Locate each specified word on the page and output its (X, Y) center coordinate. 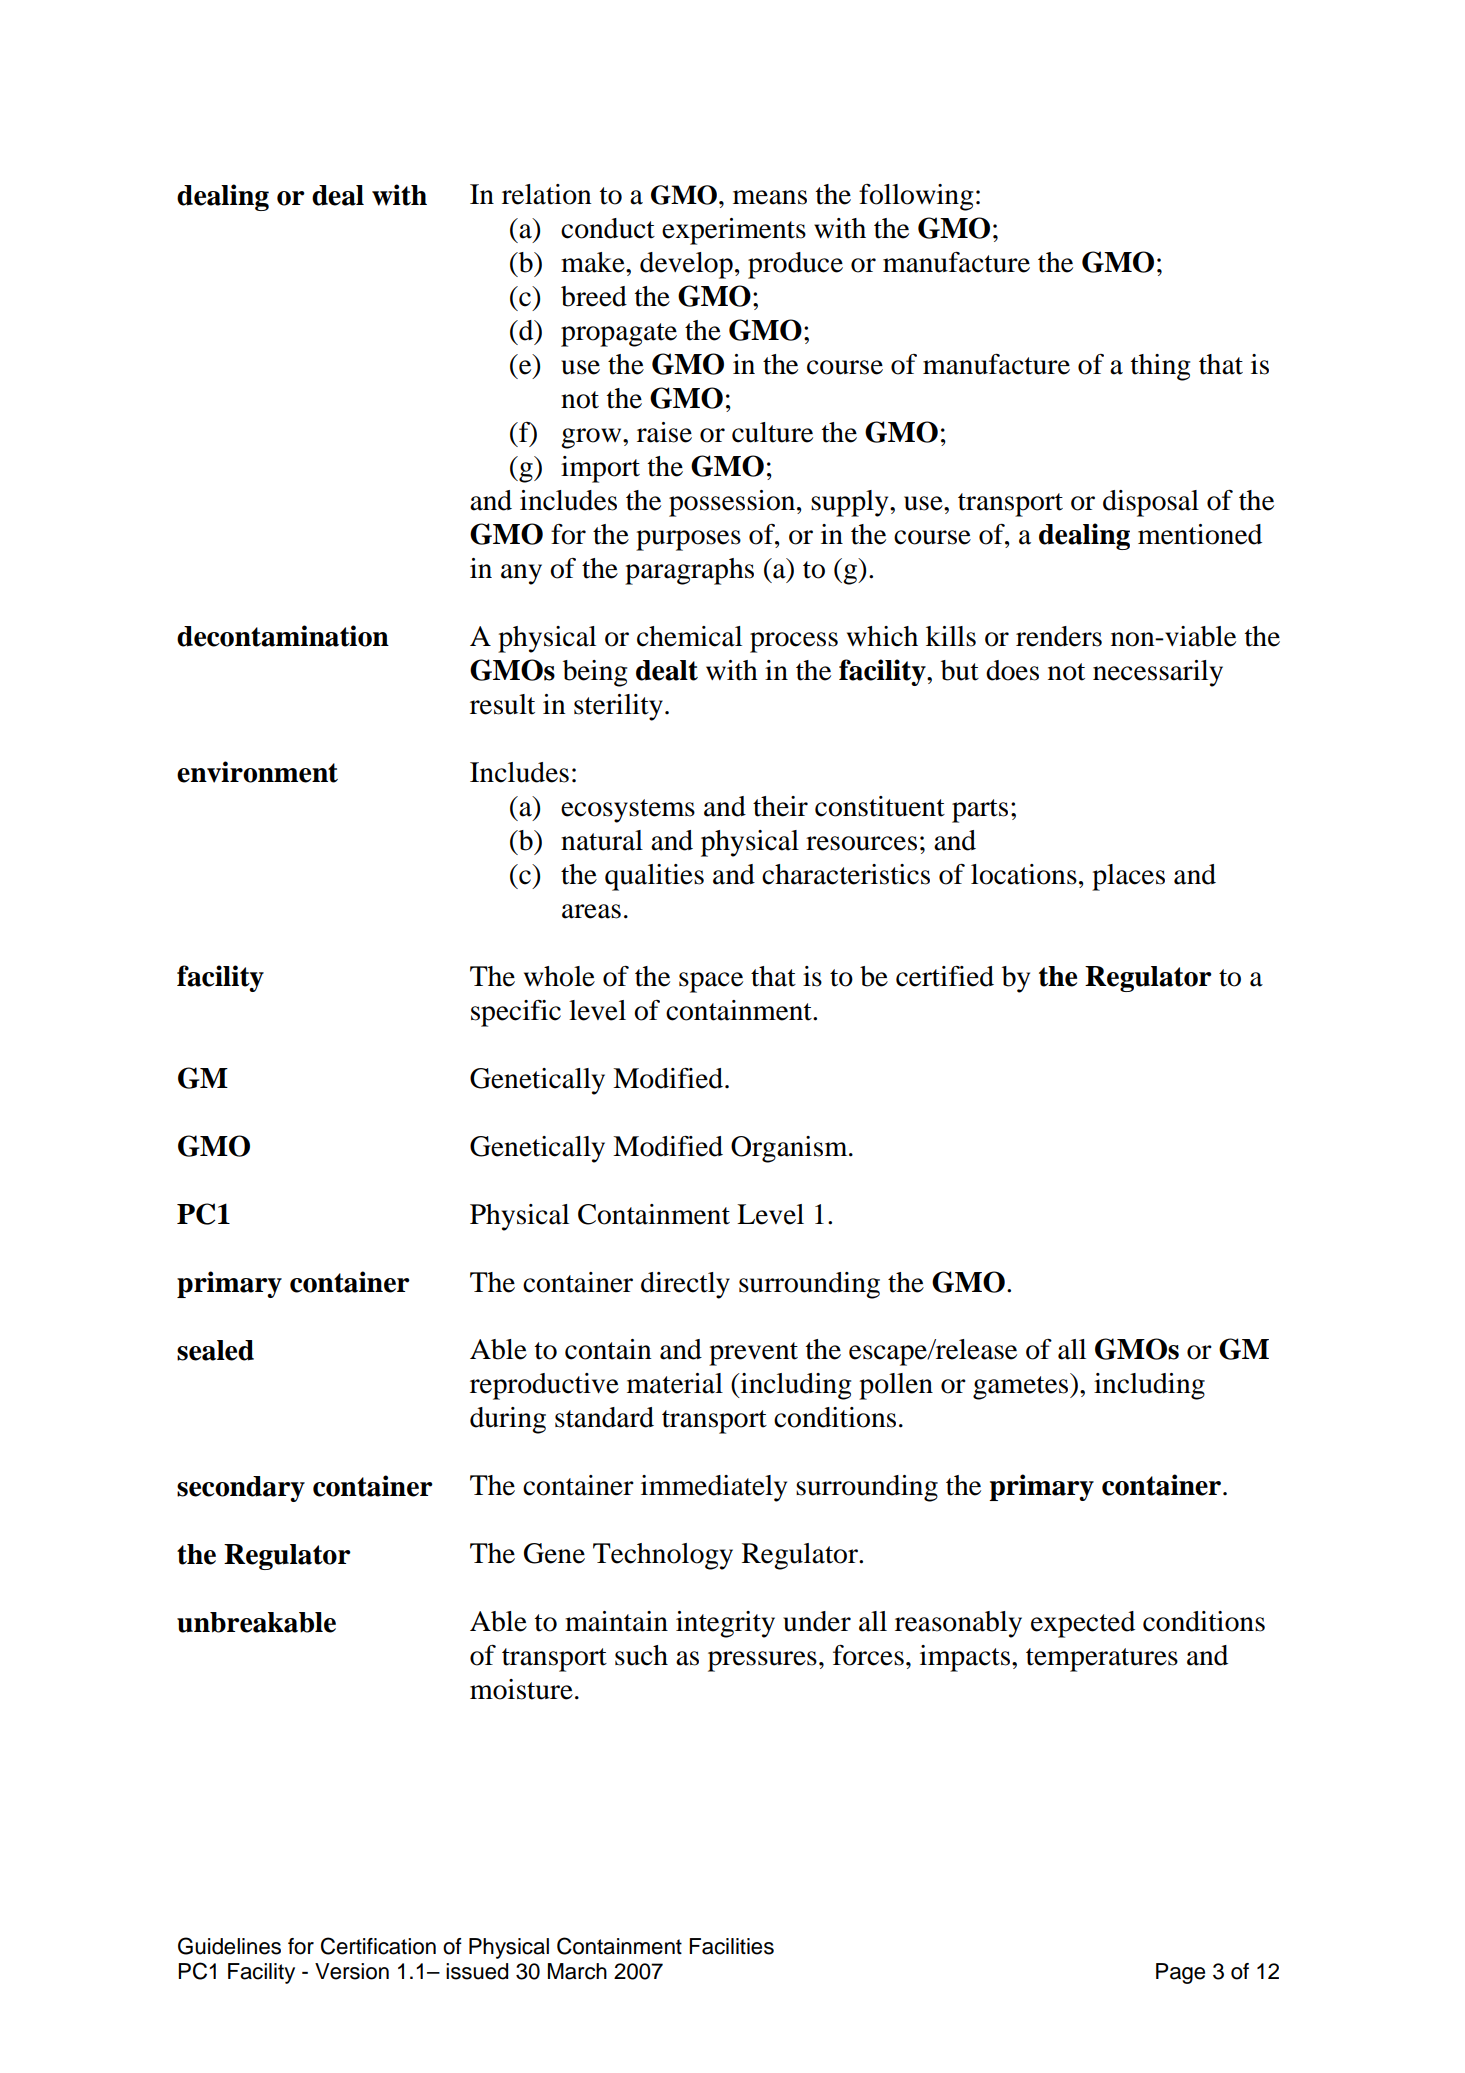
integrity (725, 1624)
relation (546, 194)
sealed (215, 1350)
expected (1083, 1624)
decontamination (283, 636)
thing (1160, 367)
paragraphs (689, 571)
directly (685, 1285)
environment (257, 772)
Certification (378, 1946)
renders (1059, 636)
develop (686, 265)
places (1128, 877)
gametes (1022, 1388)
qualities (654, 877)
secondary (241, 1489)
